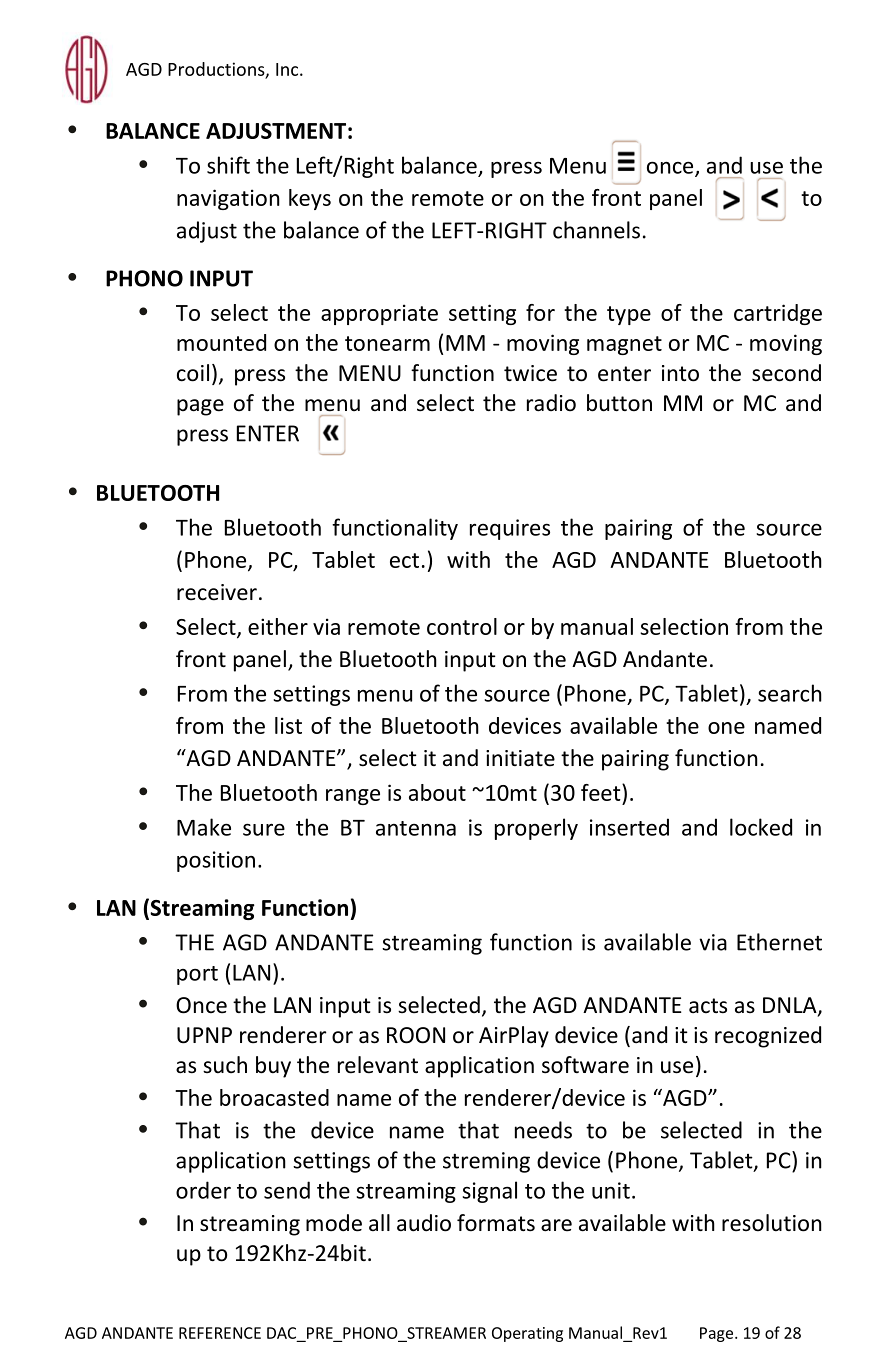 The image size is (887, 1372). I want to click on Operating, so click(527, 1334).
